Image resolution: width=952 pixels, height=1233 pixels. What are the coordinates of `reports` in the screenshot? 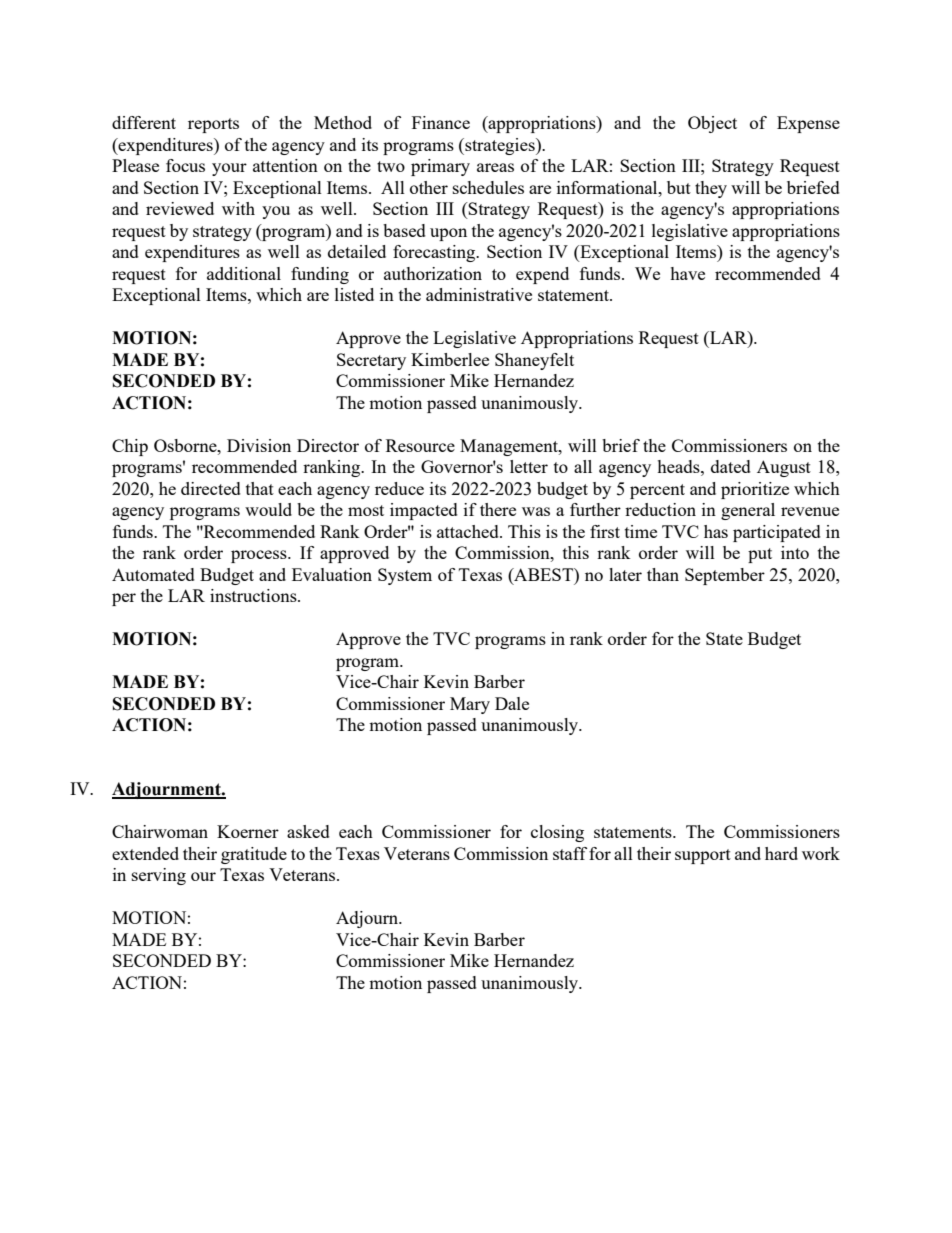 It's located at (213, 125).
